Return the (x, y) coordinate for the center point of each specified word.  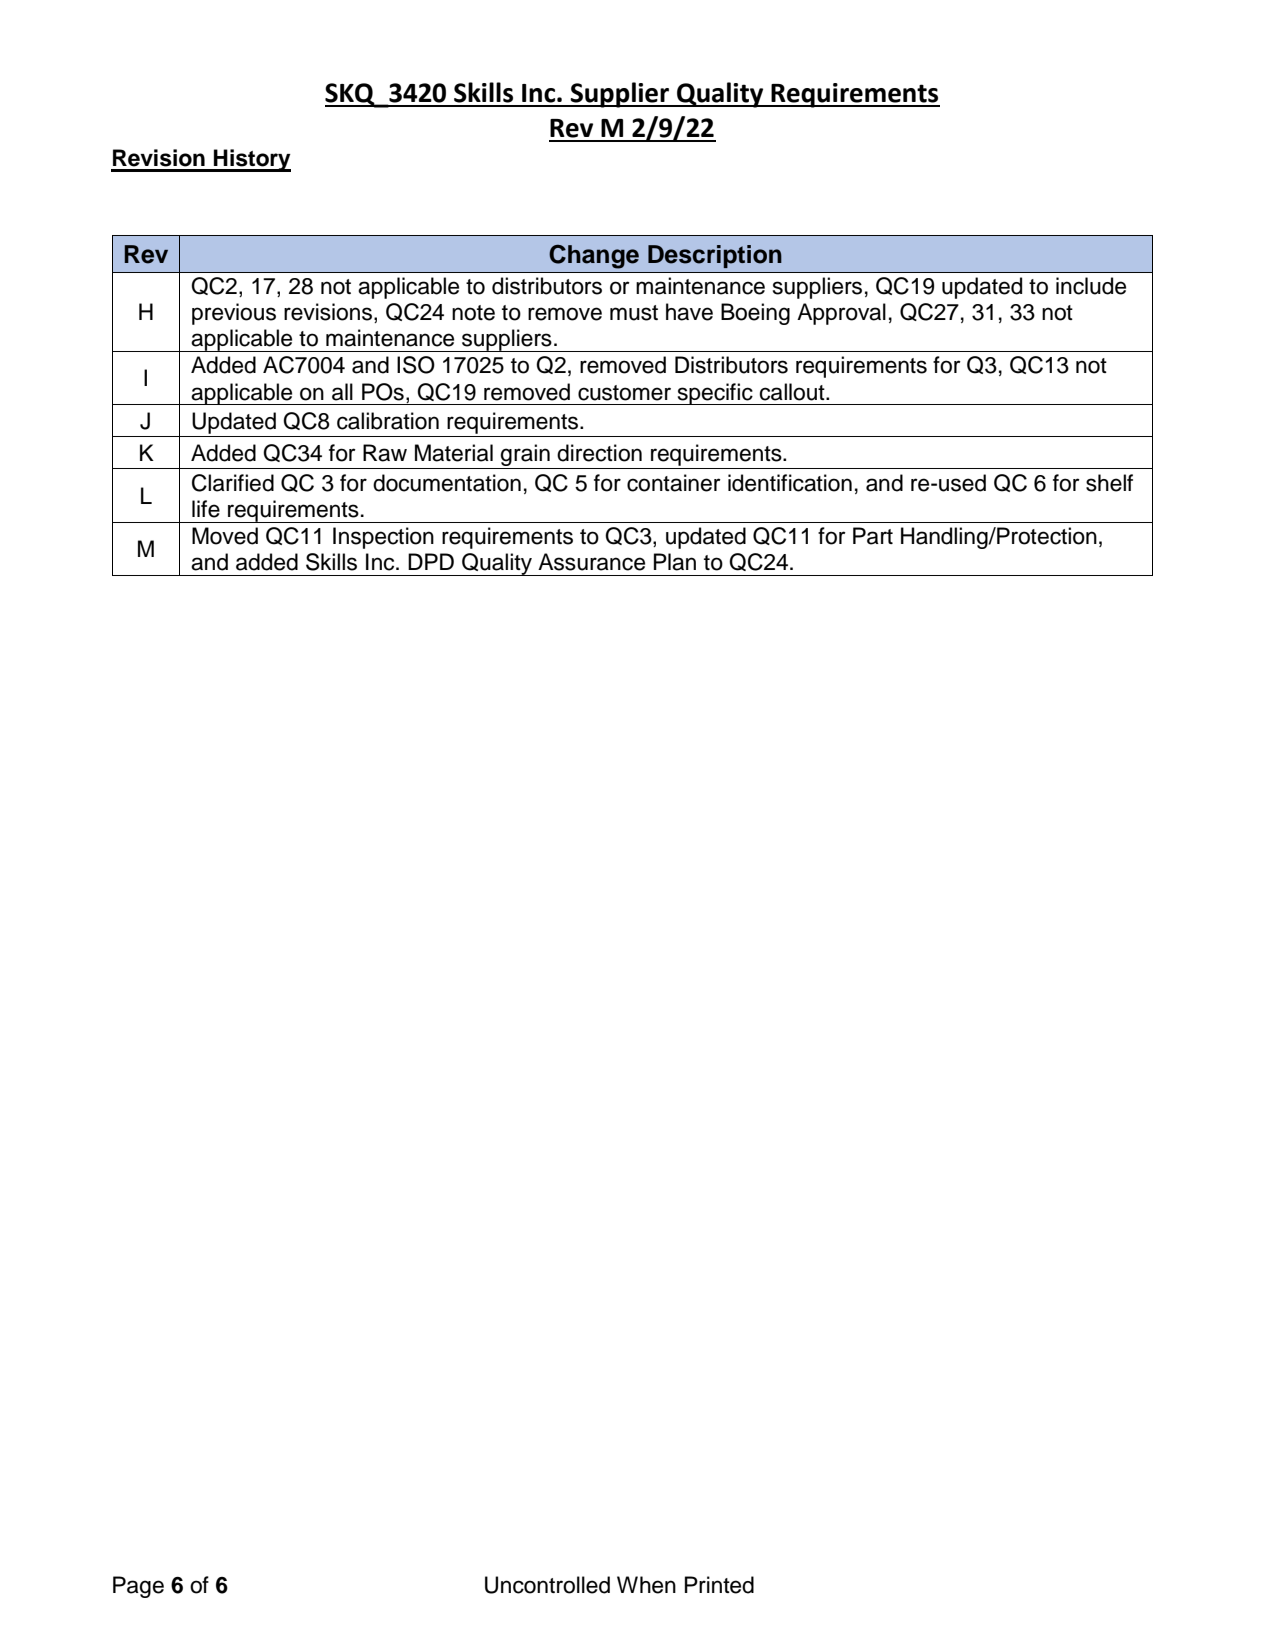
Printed (719, 1585)
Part (873, 536)
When (646, 1585)
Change (594, 257)
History (251, 160)
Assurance (591, 562)
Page (138, 1587)
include (1091, 286)
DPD (431, 561)
